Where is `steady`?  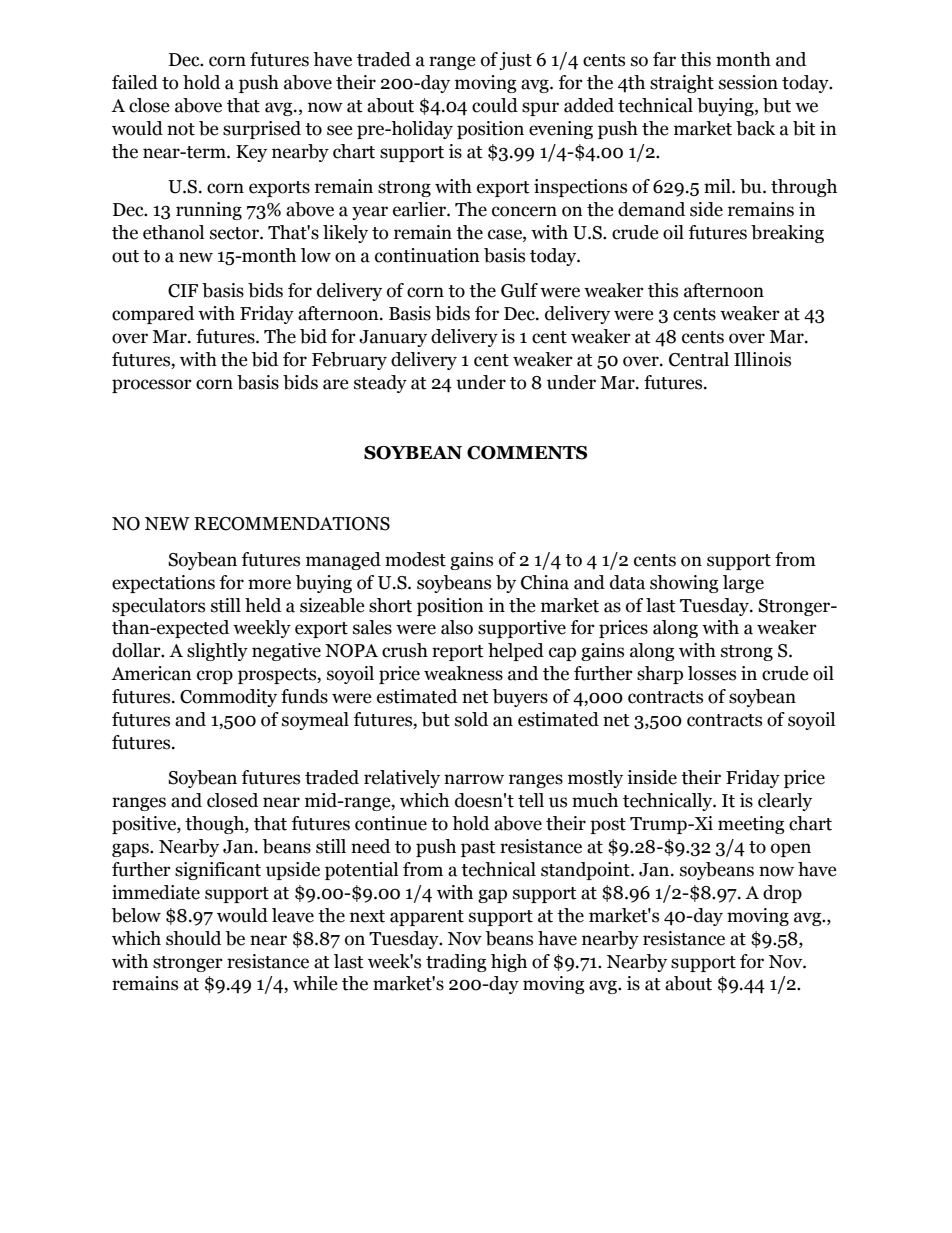
steady is located at coordinates (380, 384).
